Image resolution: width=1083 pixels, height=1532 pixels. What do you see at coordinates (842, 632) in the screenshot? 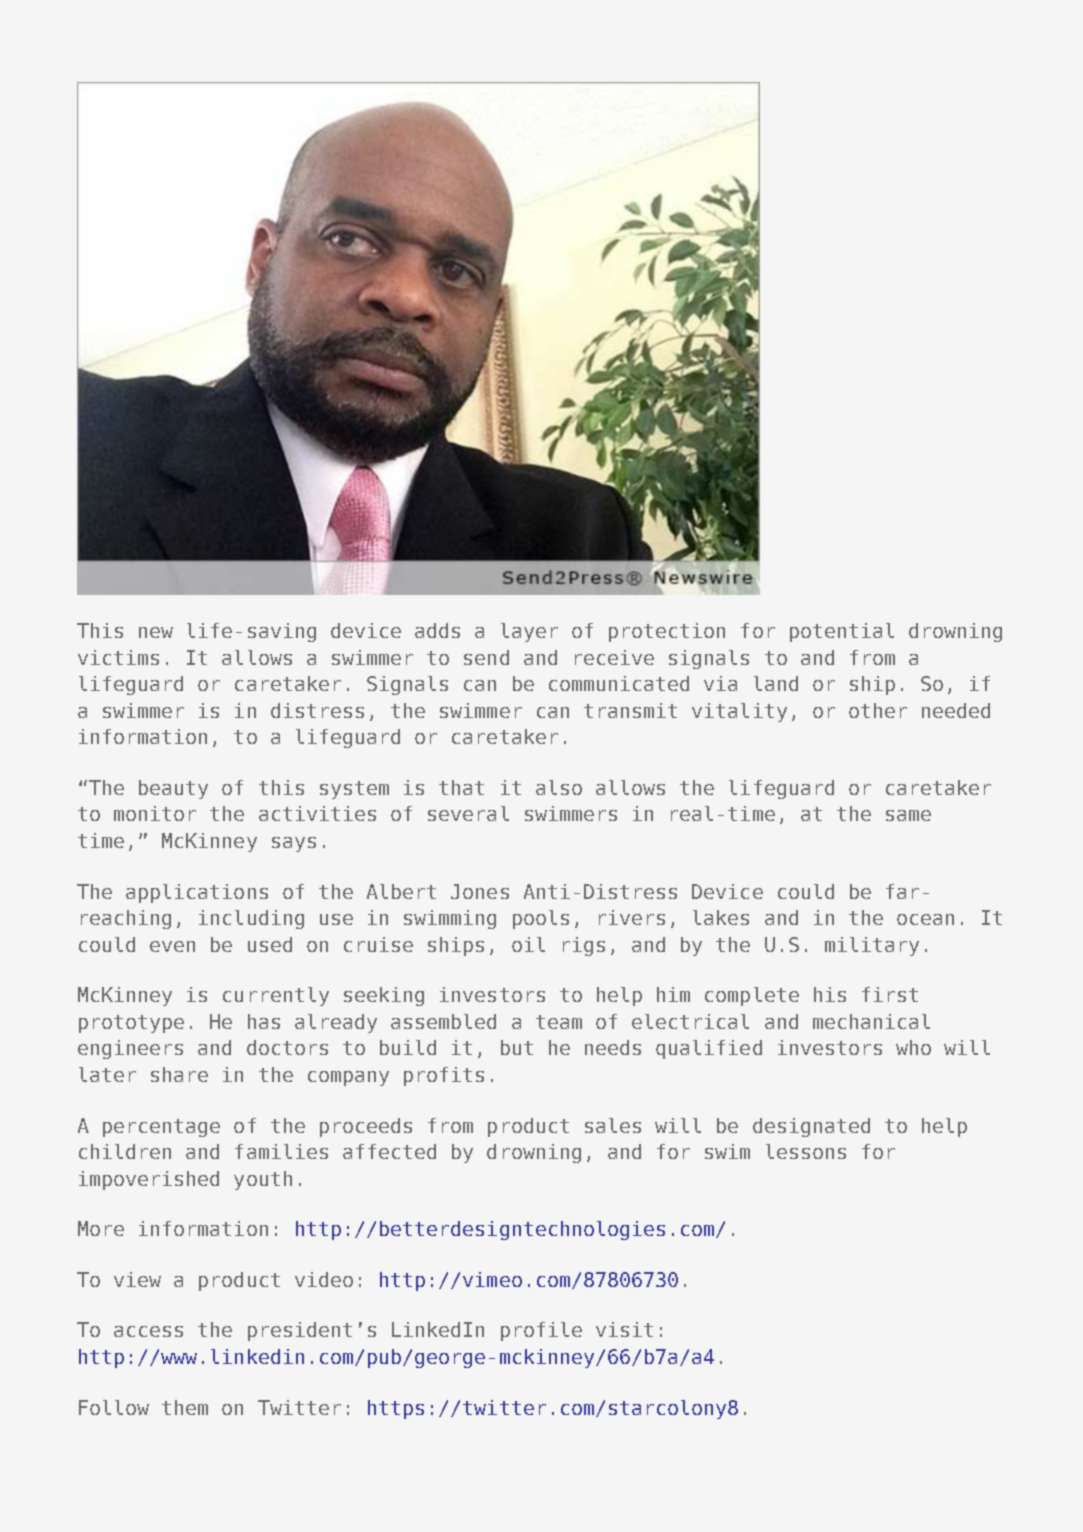
I see `potential` at bounding box center [842, 632].
